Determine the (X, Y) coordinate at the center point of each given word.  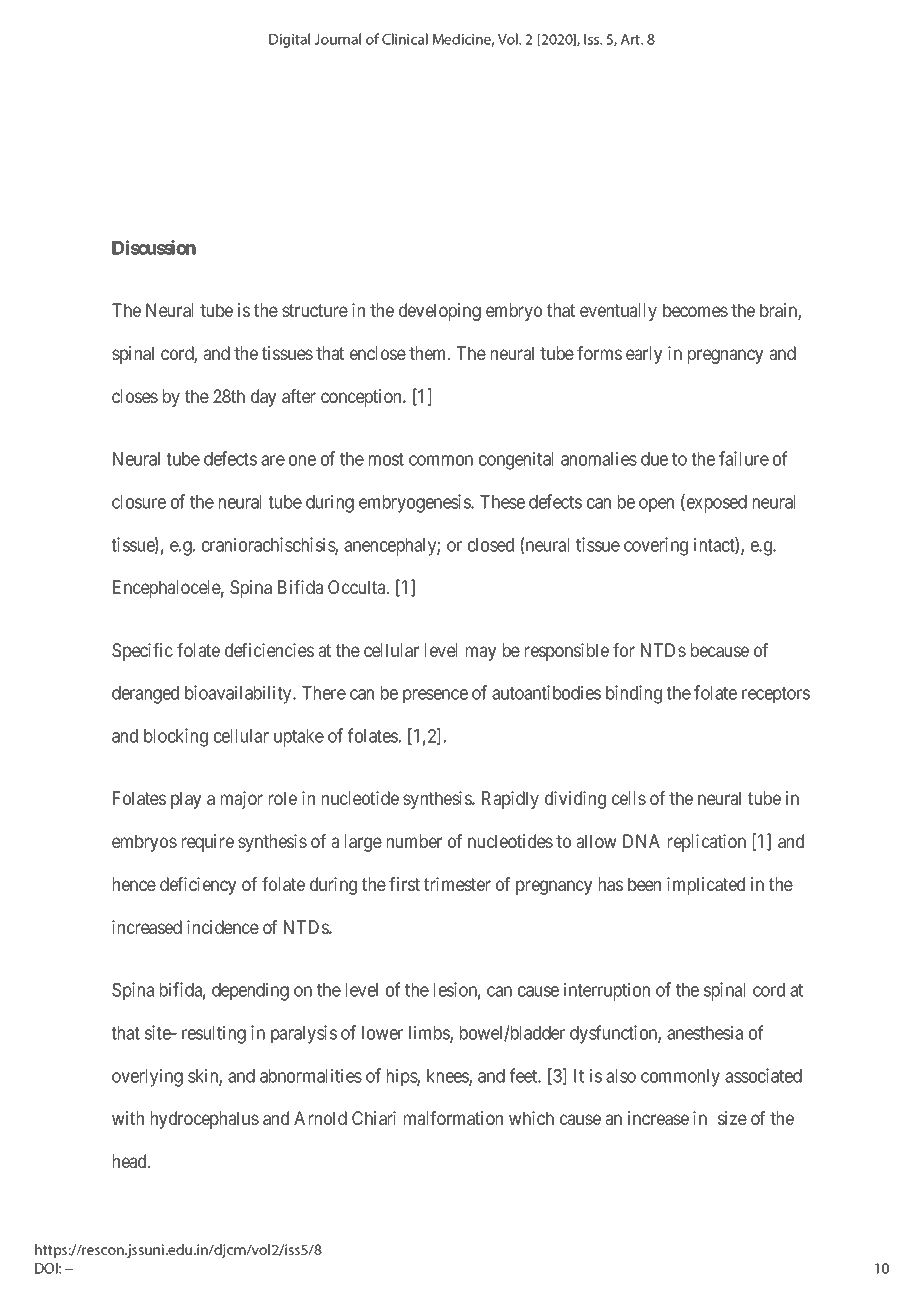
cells (629, 798)
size (732, 1118)
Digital (289, 40)
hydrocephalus (205, 1120)
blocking (176, 737)
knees (448, 1077)
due (654, 459)
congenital (516, 460)
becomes (695, 310)
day (263, 398)
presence (435, 696)
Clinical (405, 39)
